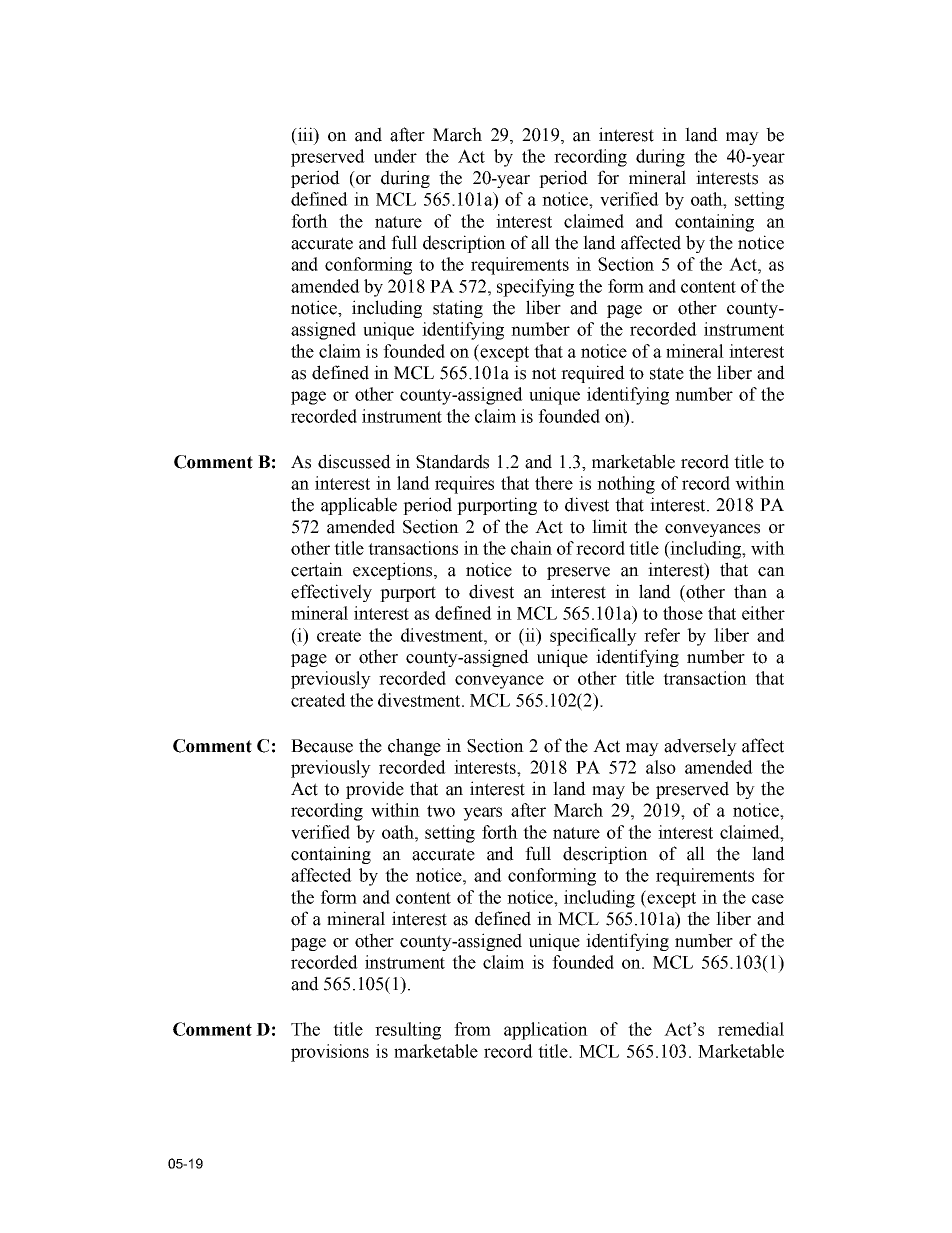 Image resolution: width=952 pixels, height=1233 pixels. I want to click on chain, so click(531, 548).
